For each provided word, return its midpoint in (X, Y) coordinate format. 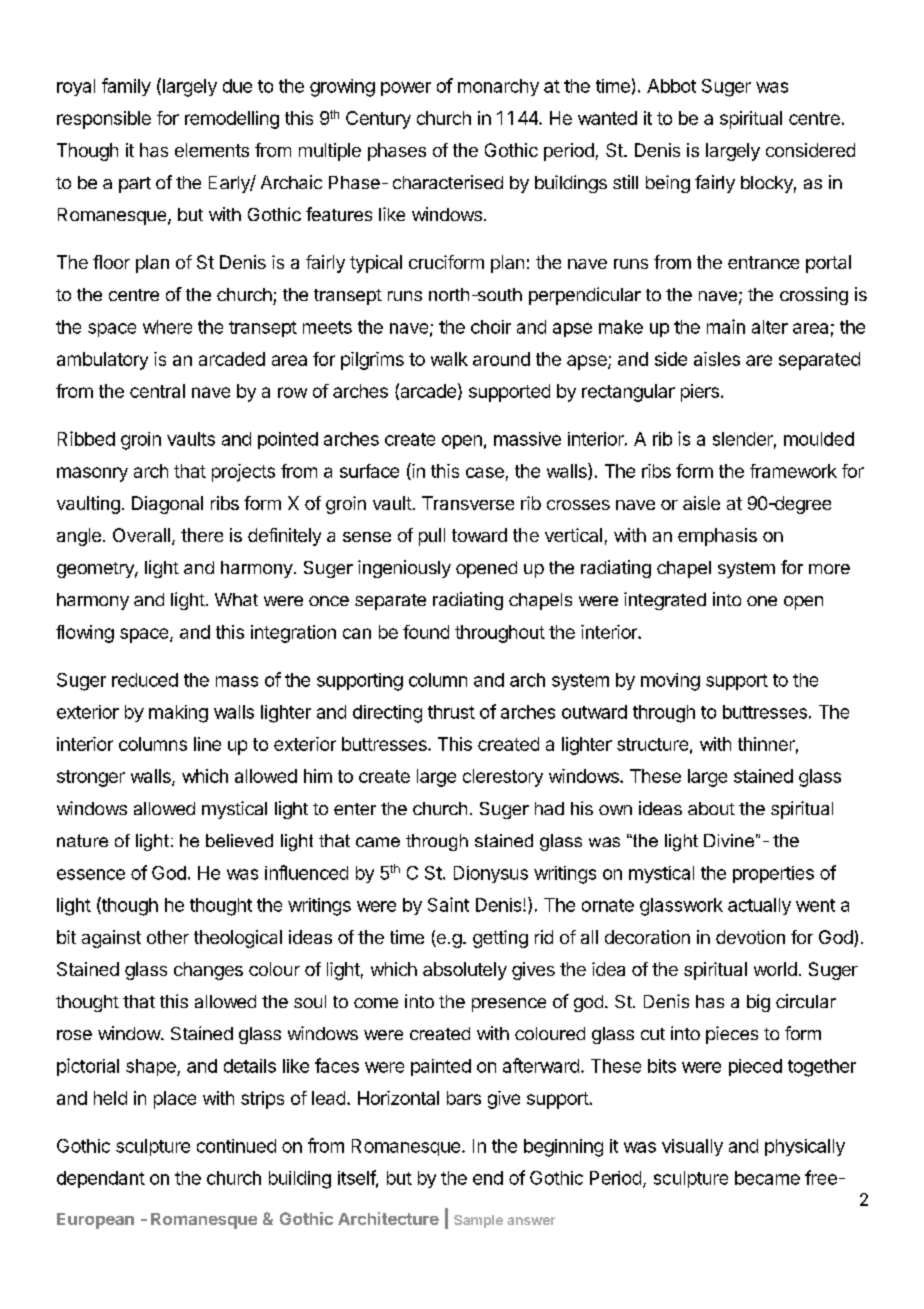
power (406, 89)
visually (692, 1147)
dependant (101, 1179)
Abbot (671, 86)
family (126, 87)
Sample (478, 1221)
